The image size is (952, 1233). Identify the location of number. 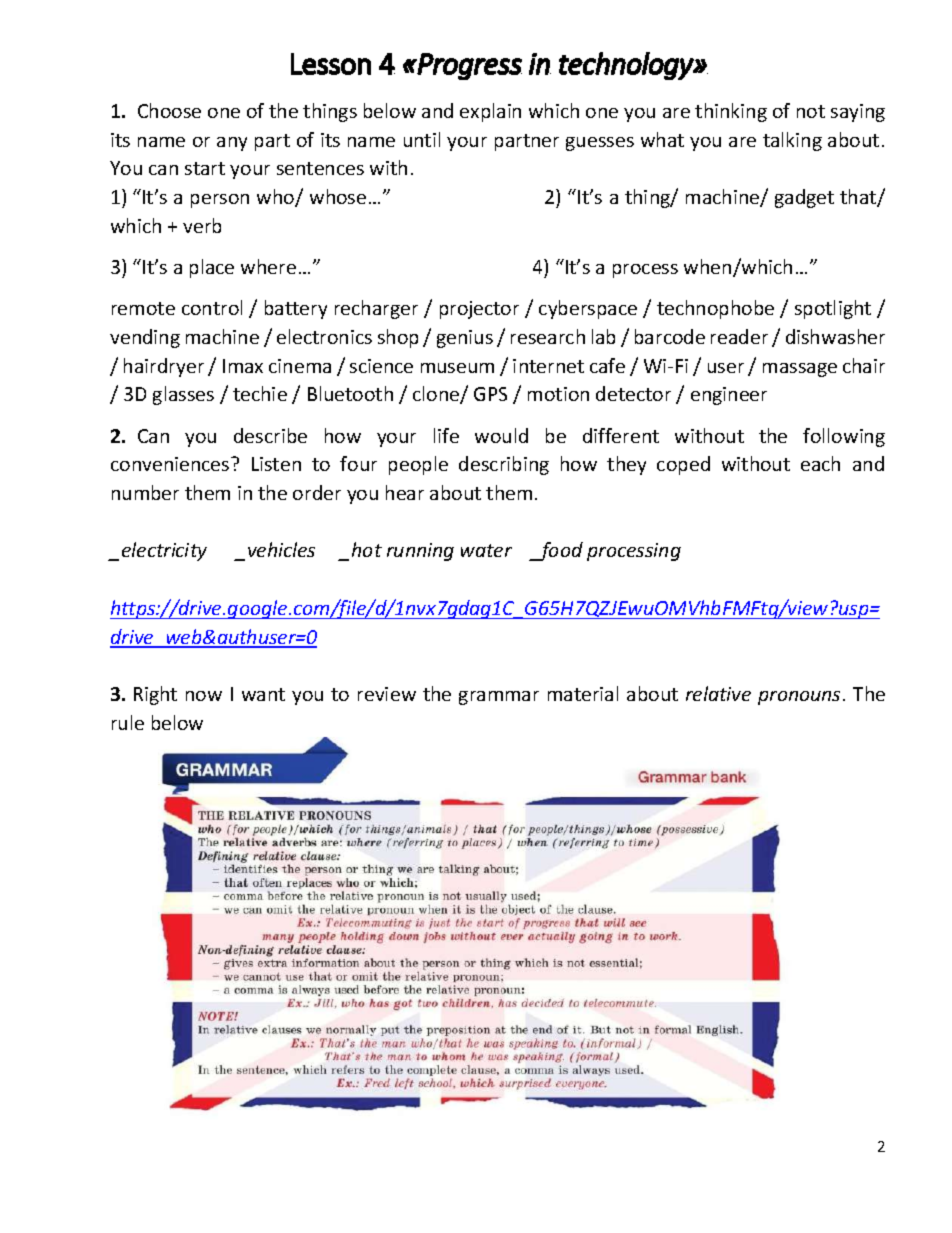
(145, 492).
